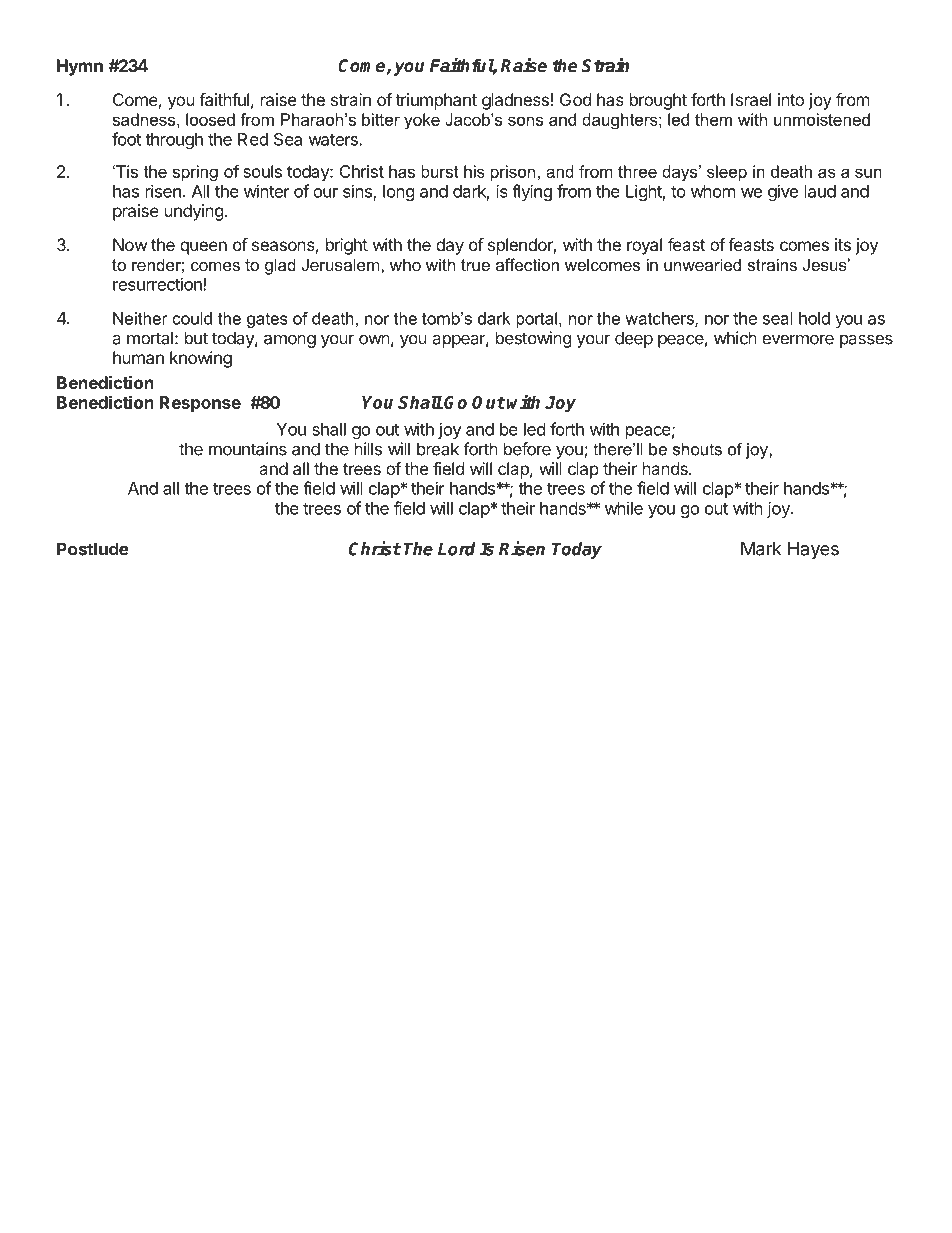 The height and width of the image is (1233, 952). What do you see at coordinates (457, 549) in the image?
I see `Lord` at bounding box center [457, 549].
